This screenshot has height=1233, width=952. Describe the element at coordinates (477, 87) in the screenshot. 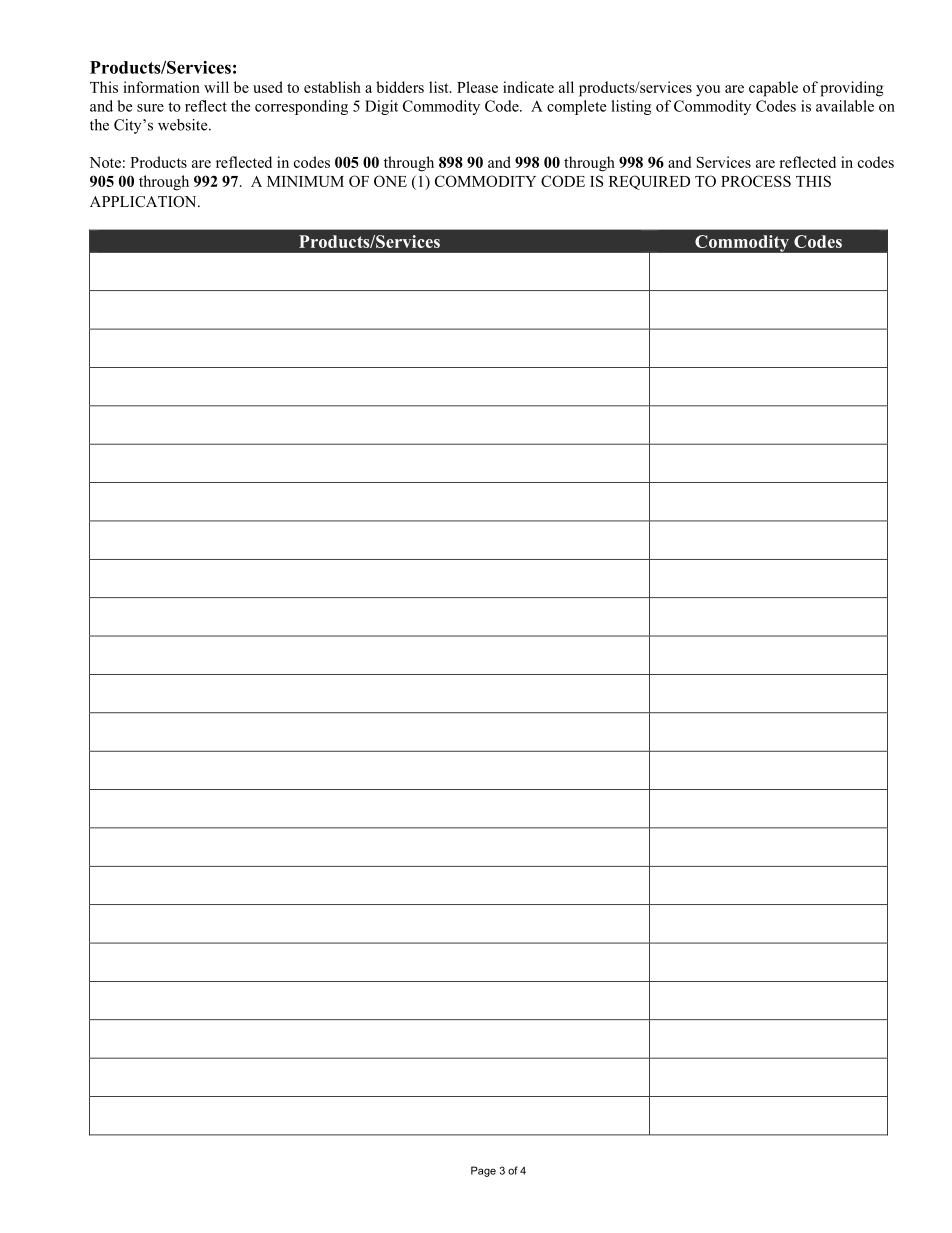

I see `Please` at that location.
